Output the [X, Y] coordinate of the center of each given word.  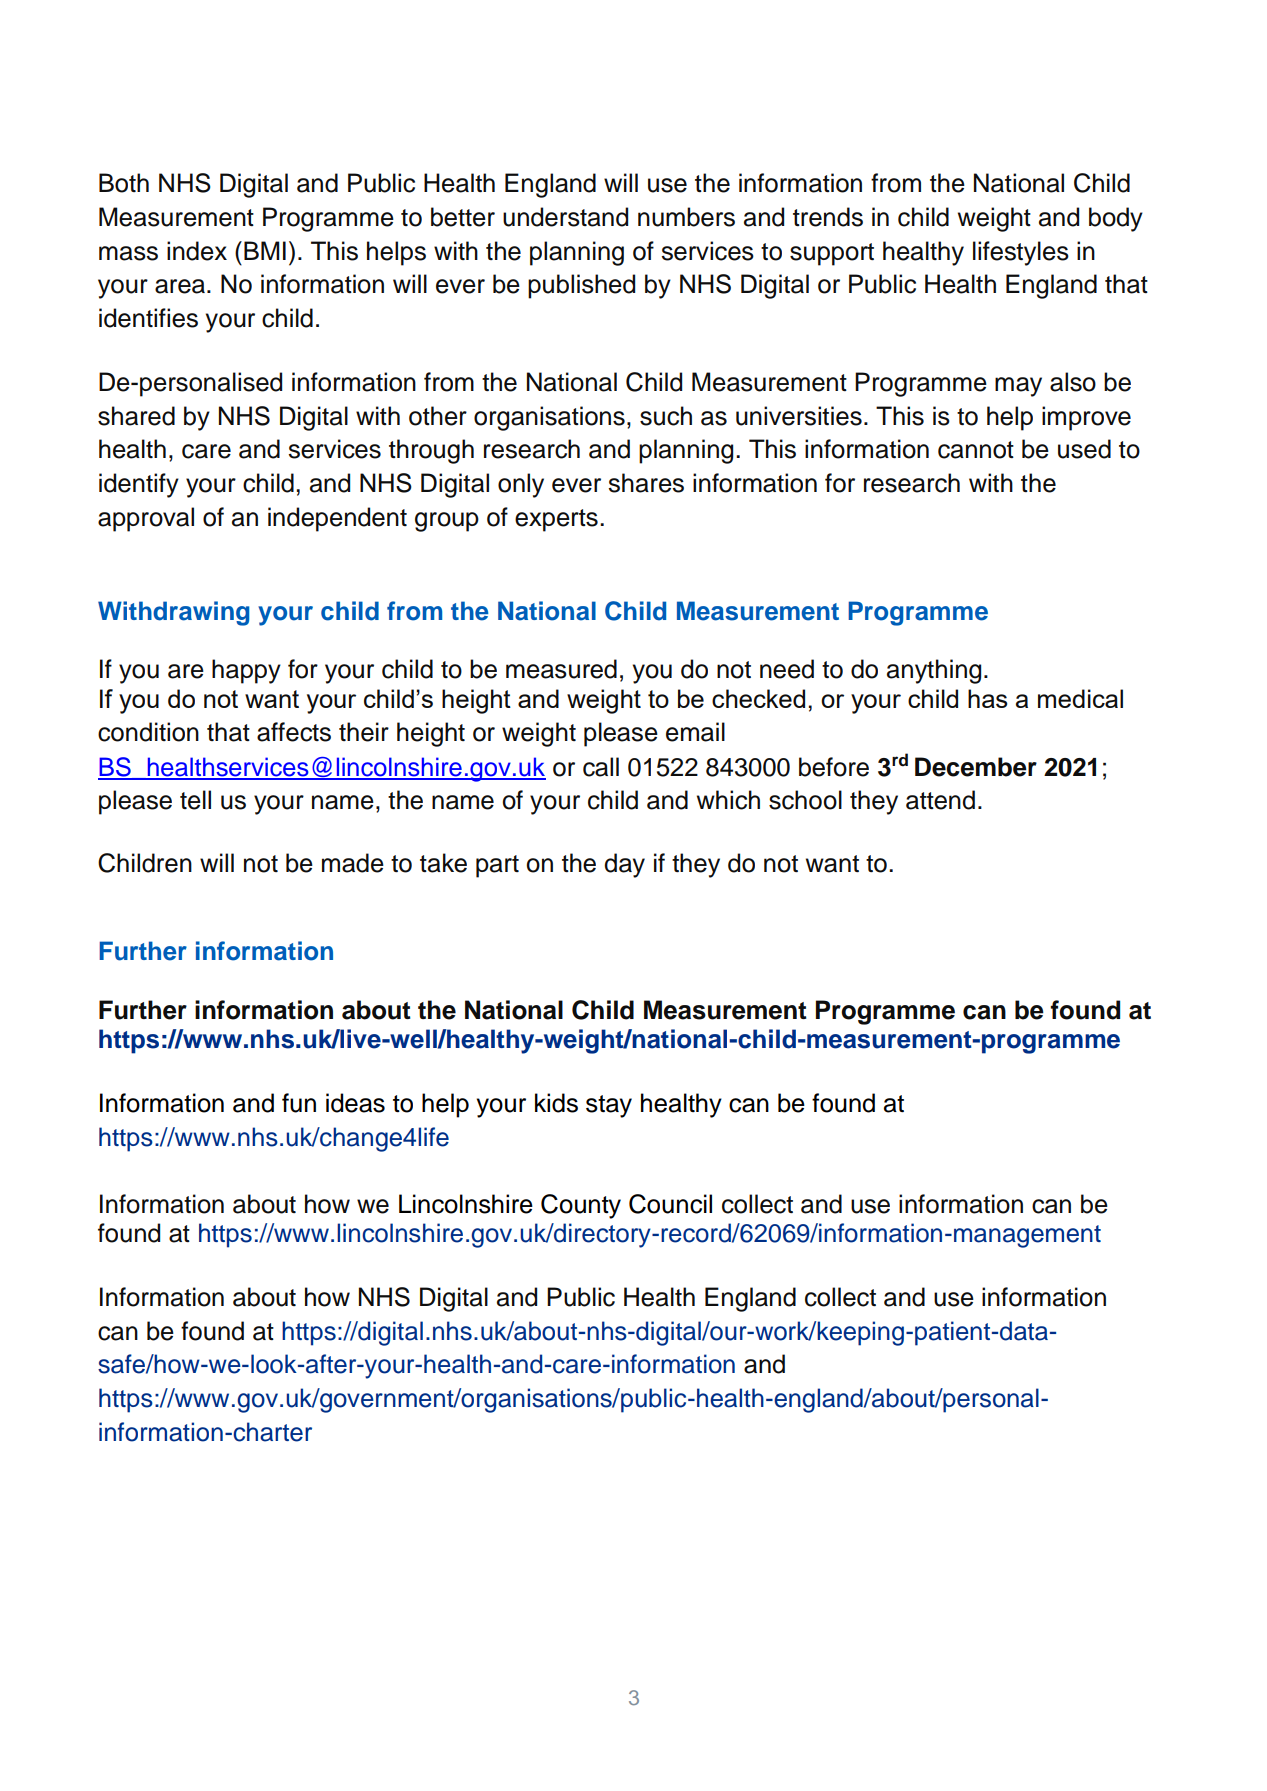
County [581, 1206]
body [1116, 219]
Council [670, 1204]
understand [565, 217]
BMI [265, 250]
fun [299, 1103]
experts [556, 520]
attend [940, 800]
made [353, 863]
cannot [976, 450]
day [624, 865]
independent [337, 519]
